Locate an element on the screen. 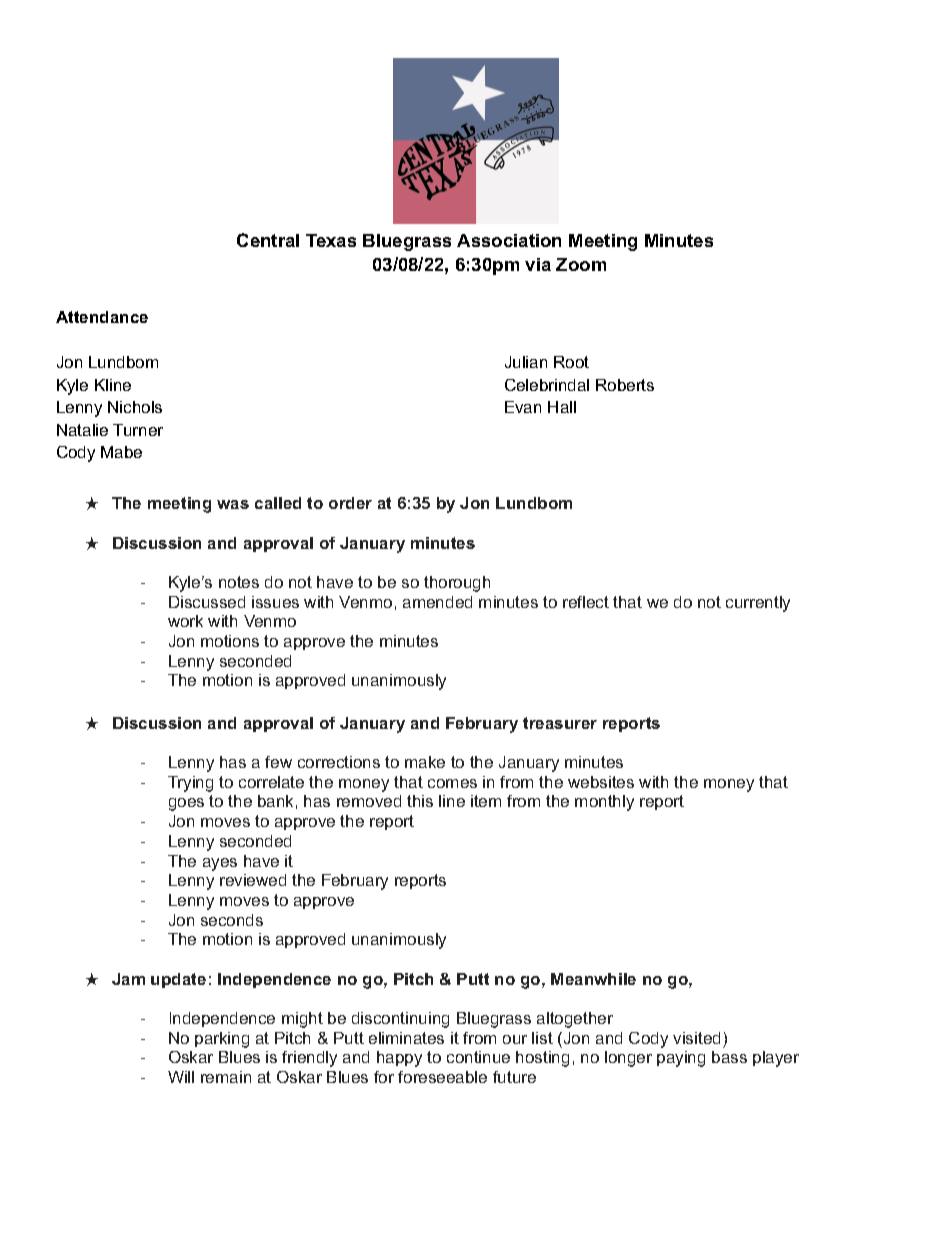 The height and width of the screenshot is (1233, 952). Will is located at coordinates (181, 1077).
